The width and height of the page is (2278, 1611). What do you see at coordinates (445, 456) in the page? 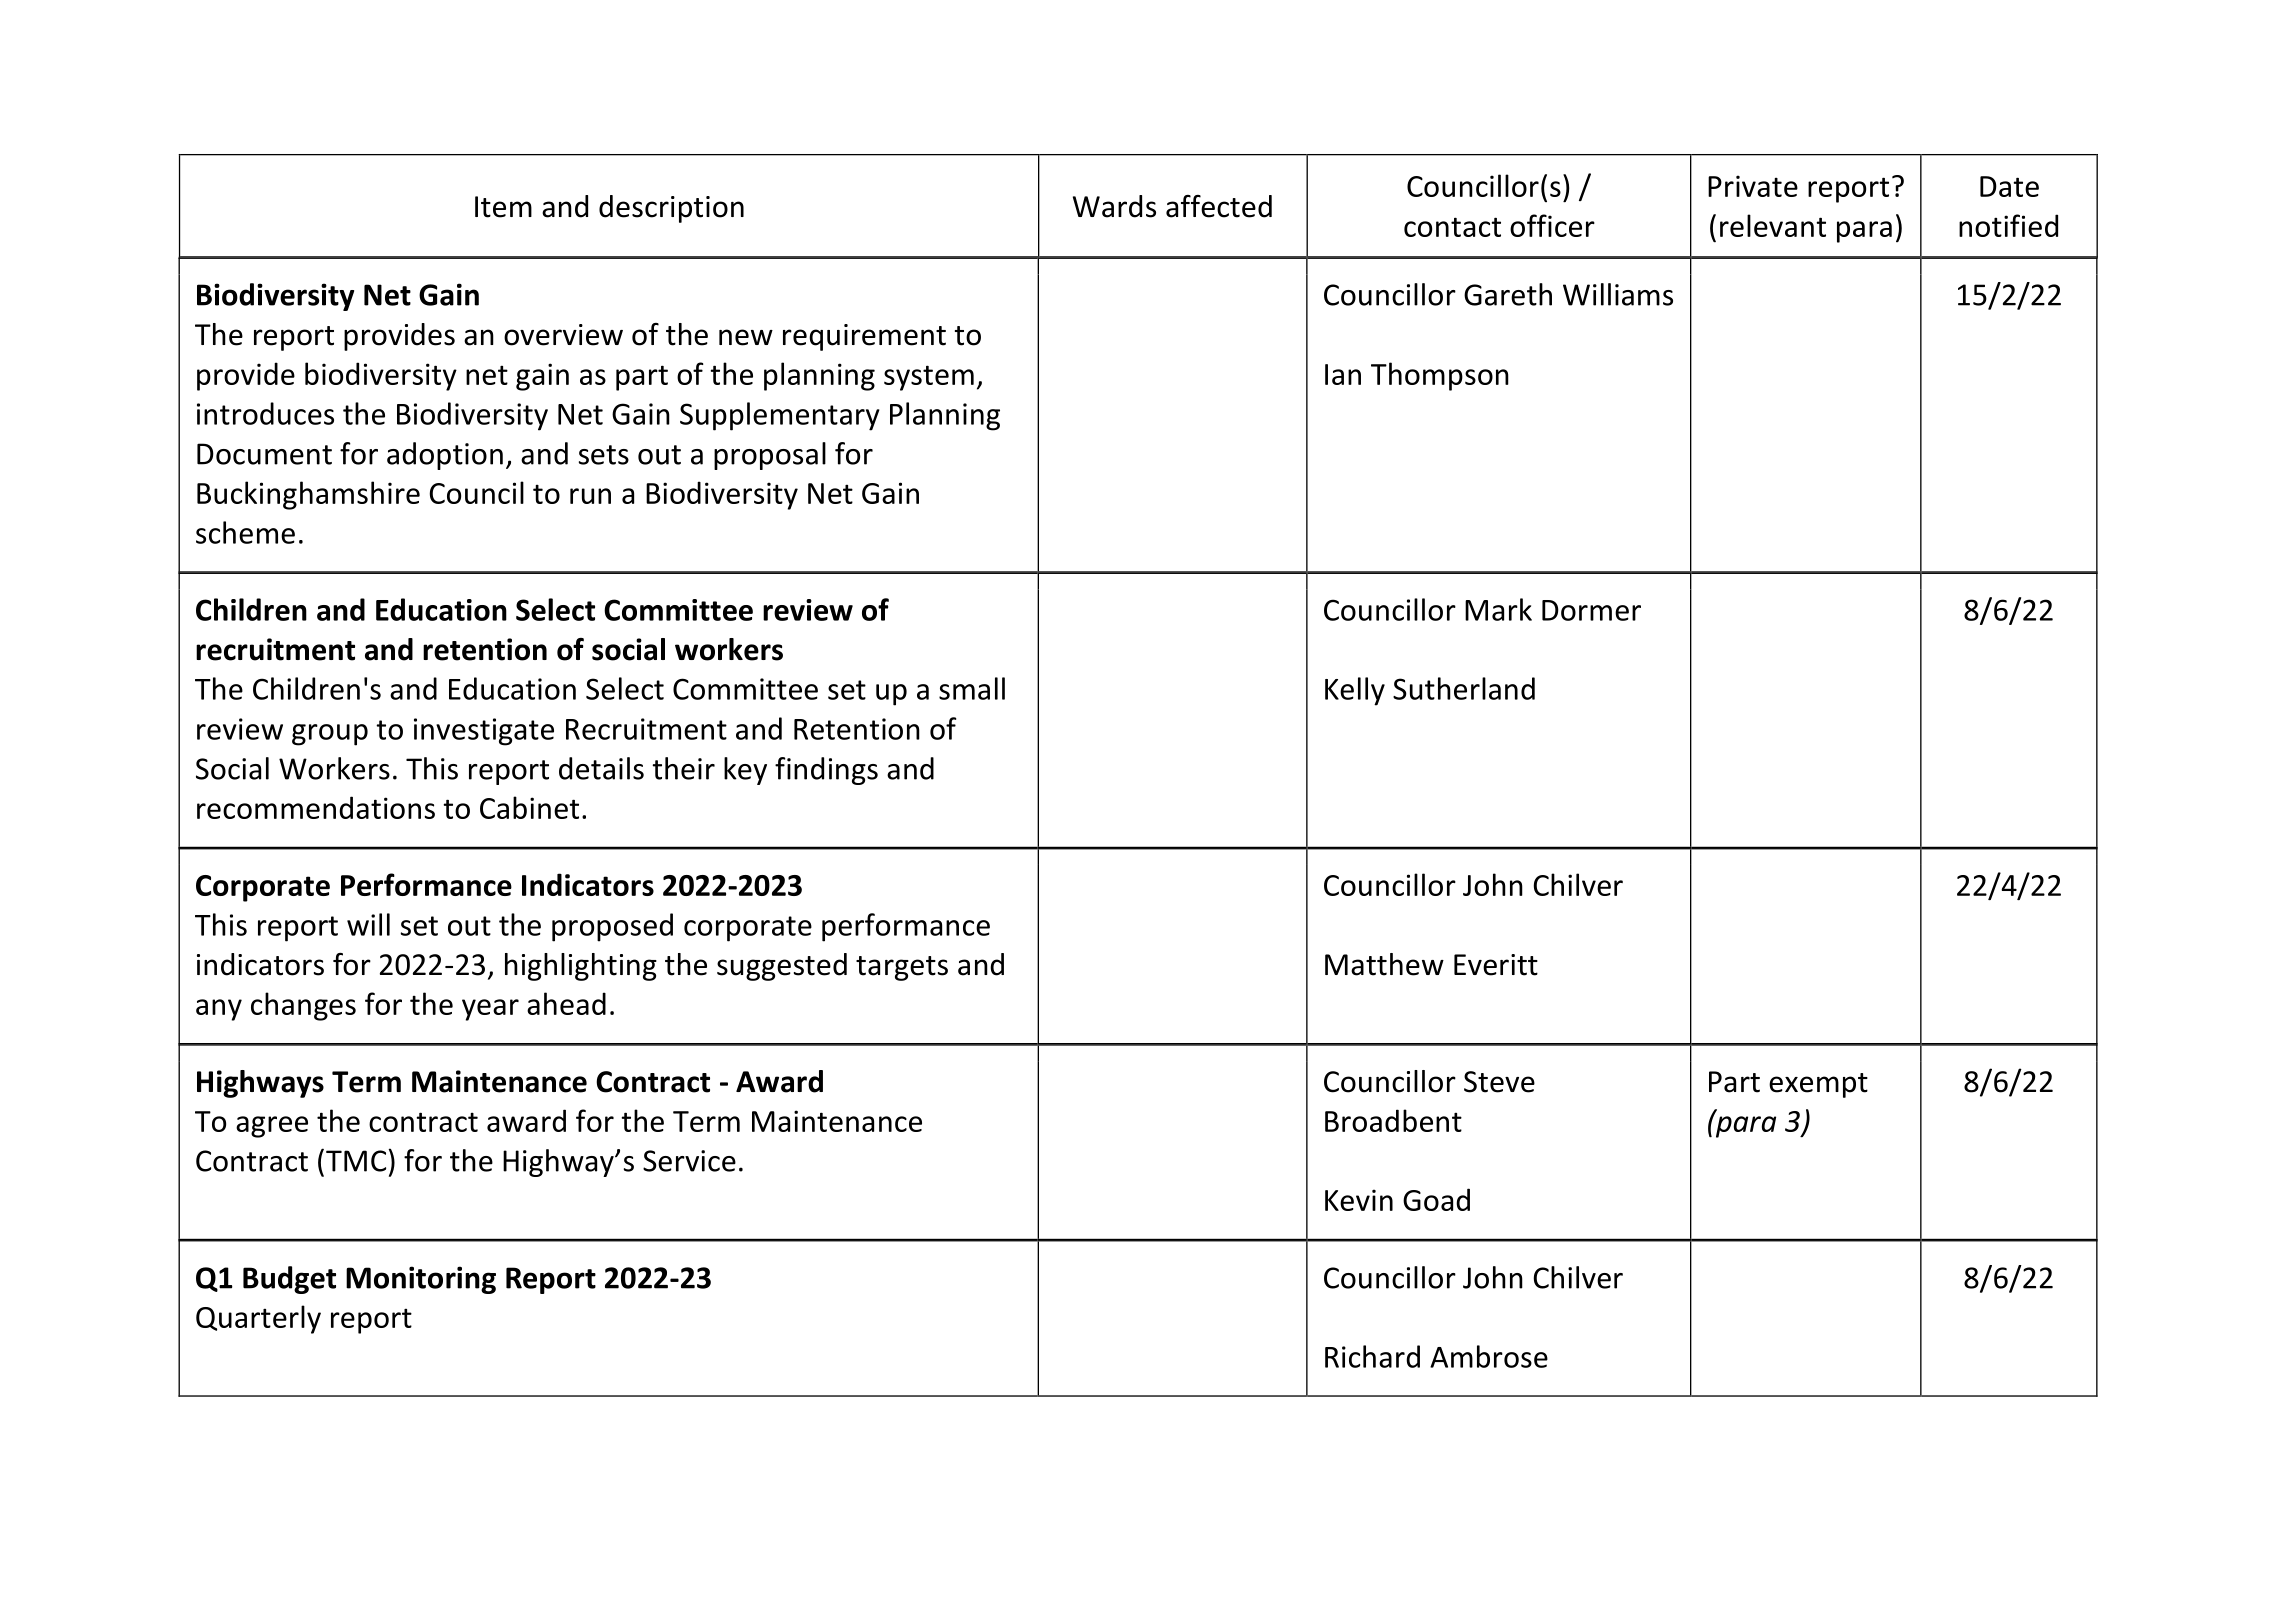
I see `adoption` at bounding box center [445, 456].
